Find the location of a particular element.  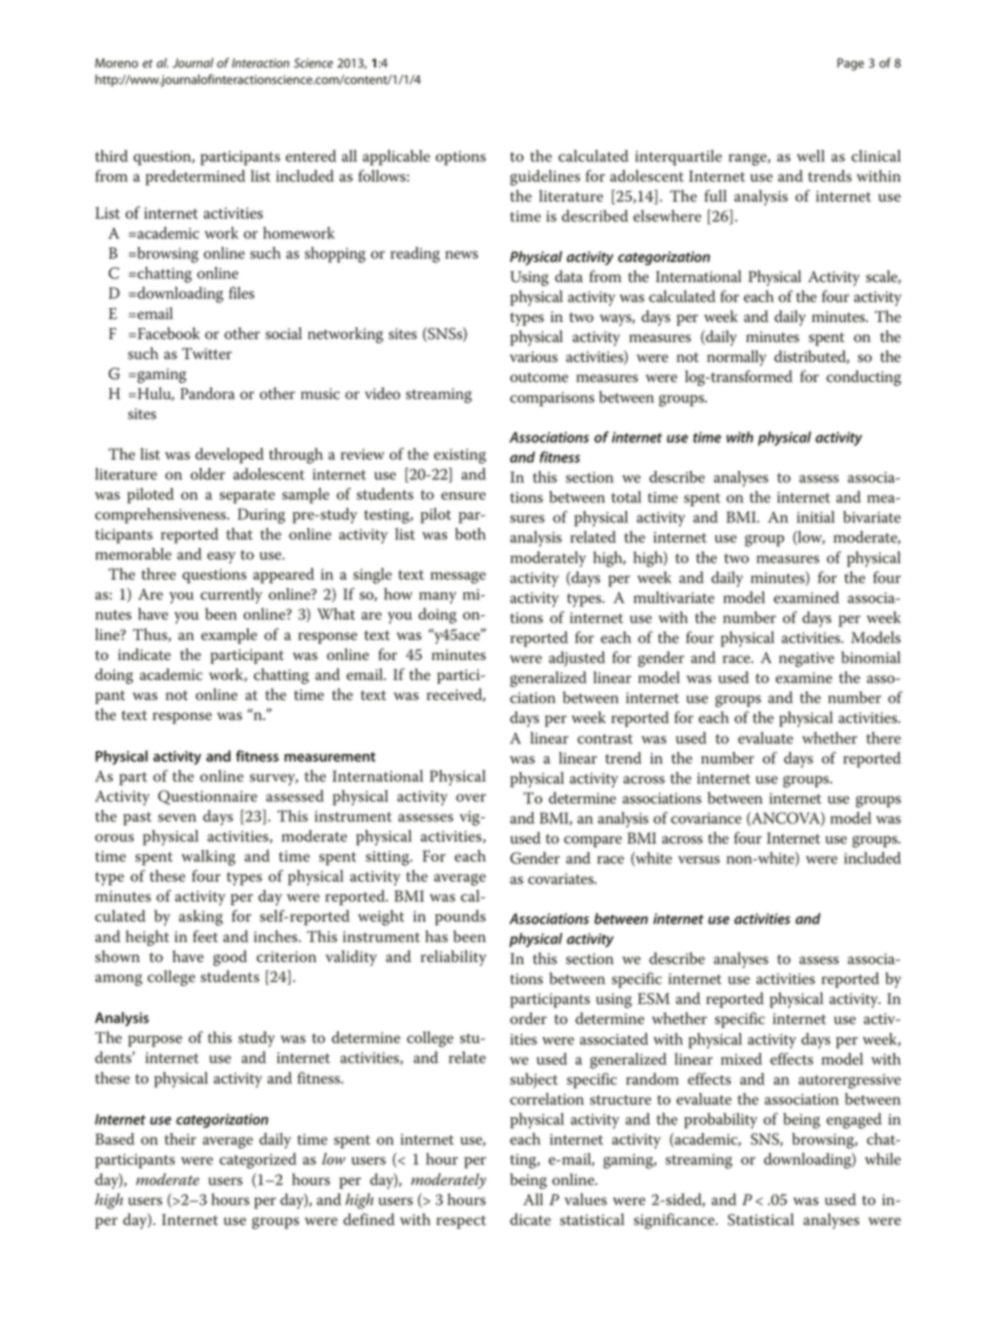

Page is located at coordinates (850, 64).
